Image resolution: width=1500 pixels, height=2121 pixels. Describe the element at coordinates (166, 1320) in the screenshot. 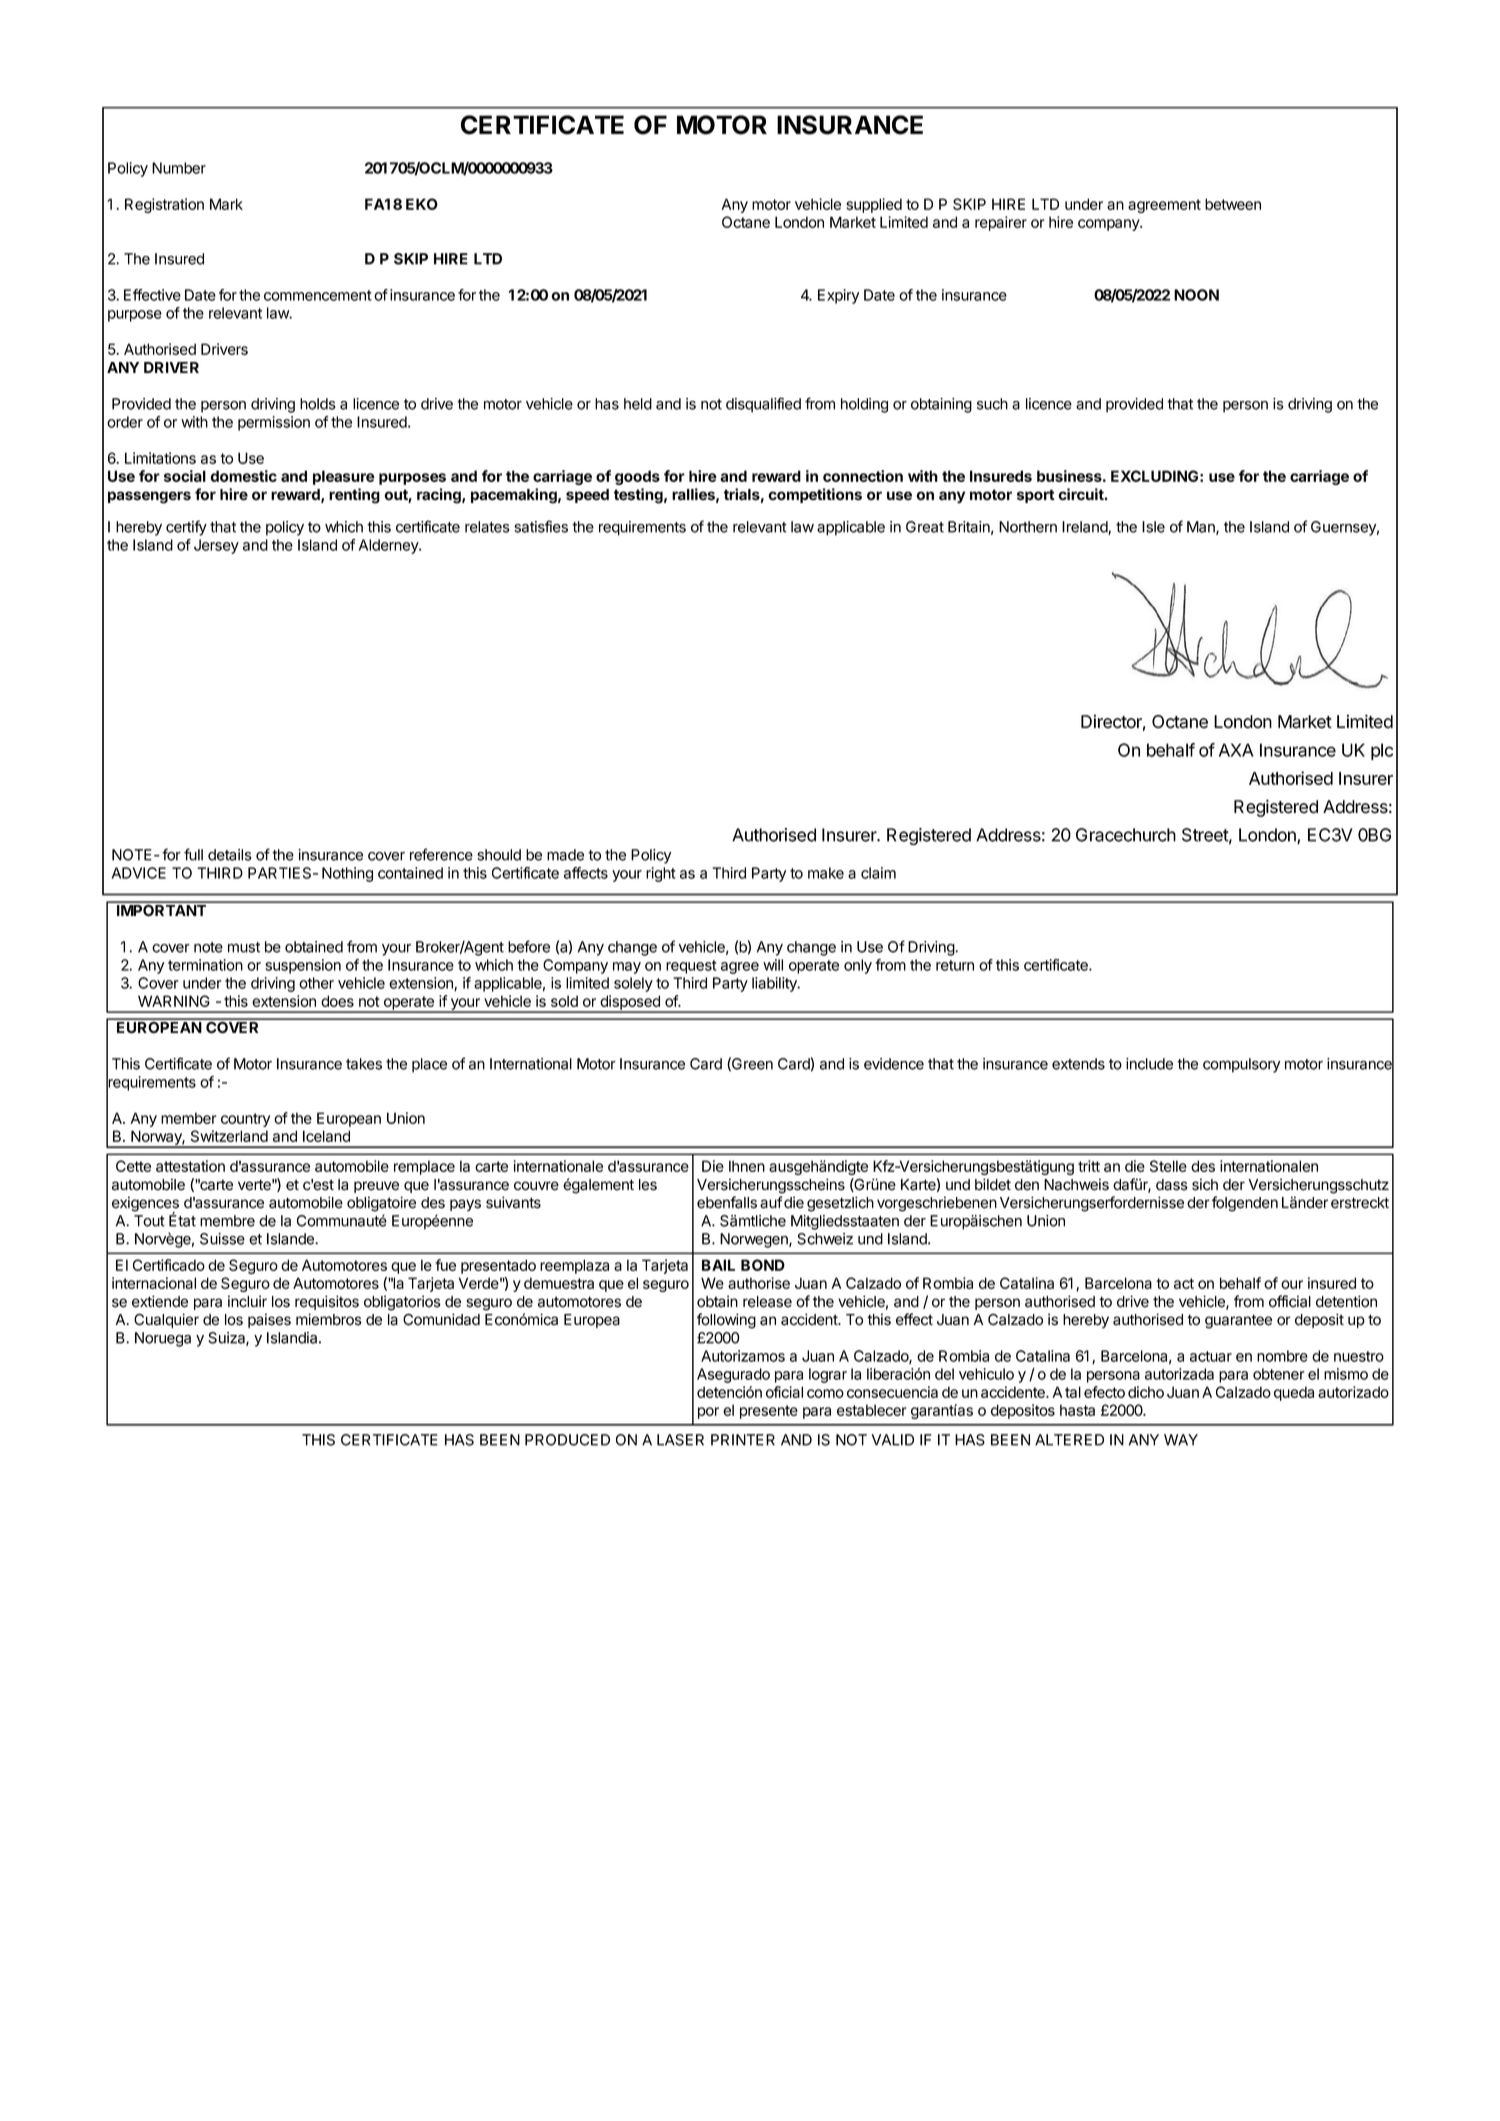

I see `Cualquier` at that location.
